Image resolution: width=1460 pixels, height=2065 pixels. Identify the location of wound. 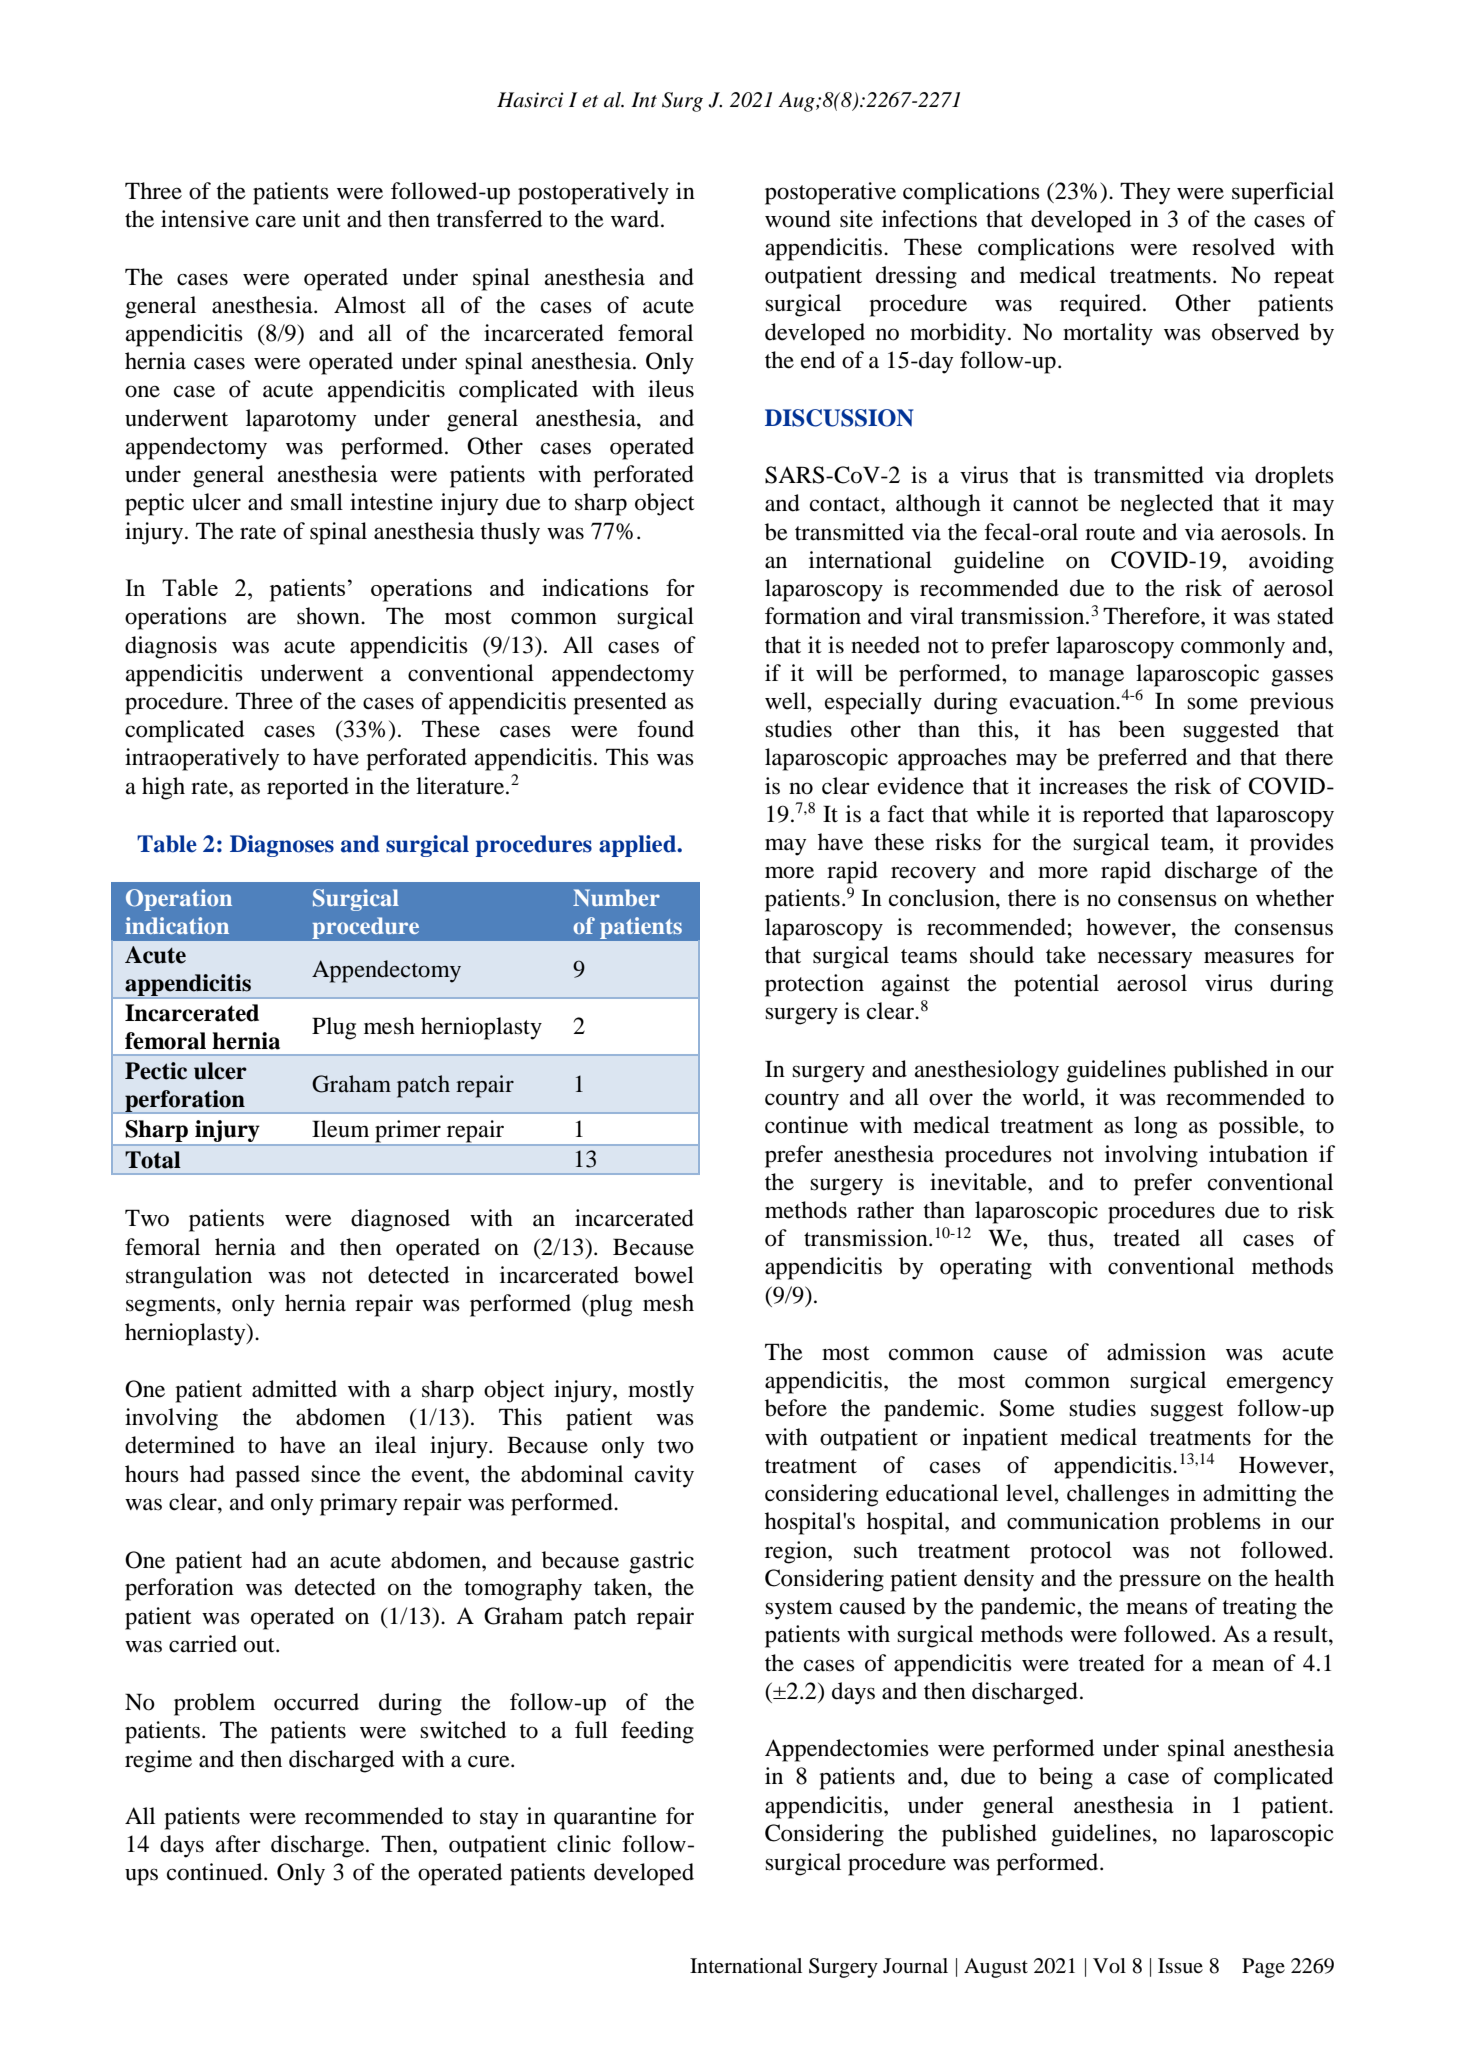
(798, 219).
